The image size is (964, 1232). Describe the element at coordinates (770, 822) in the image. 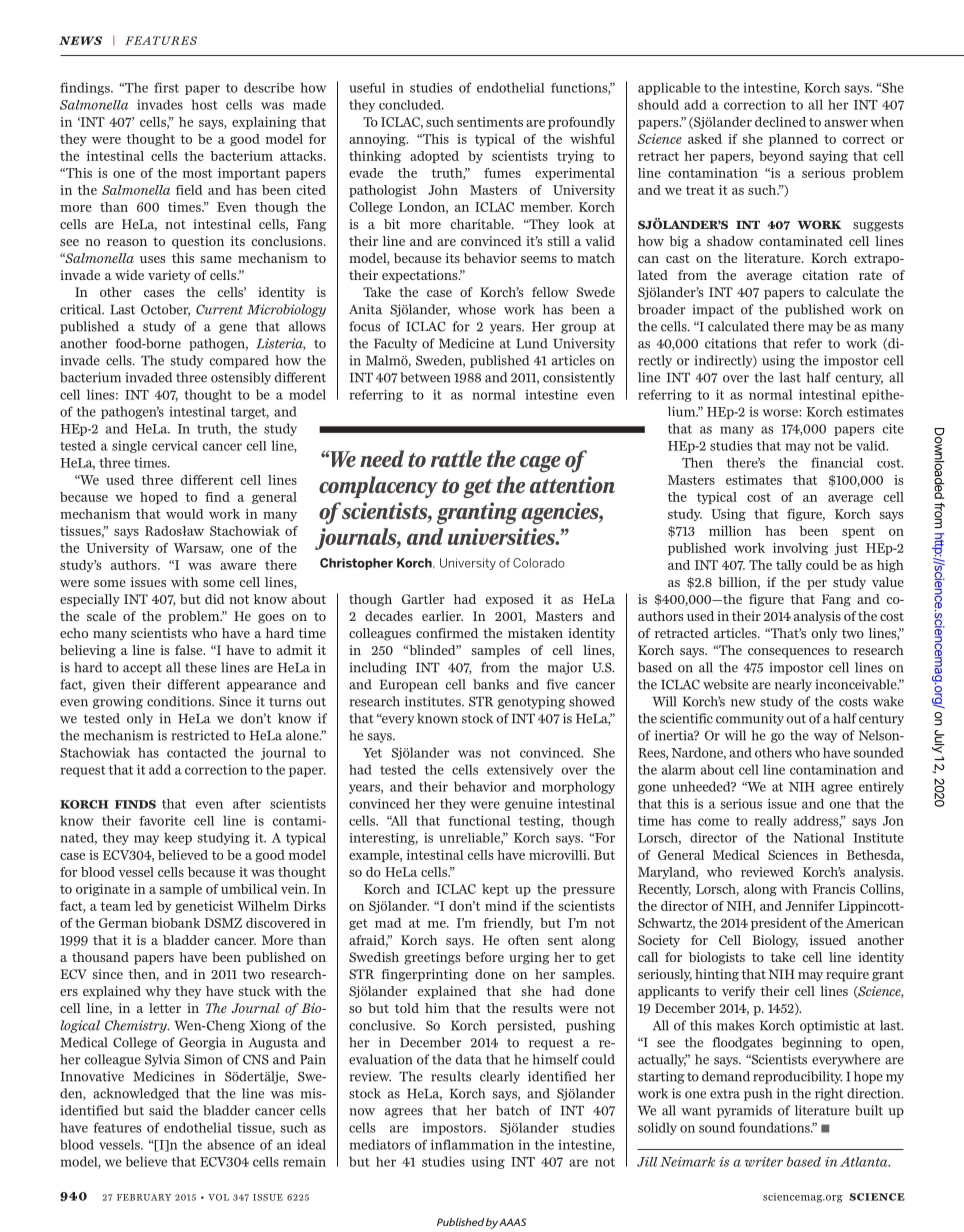

I see `really` at that location.
